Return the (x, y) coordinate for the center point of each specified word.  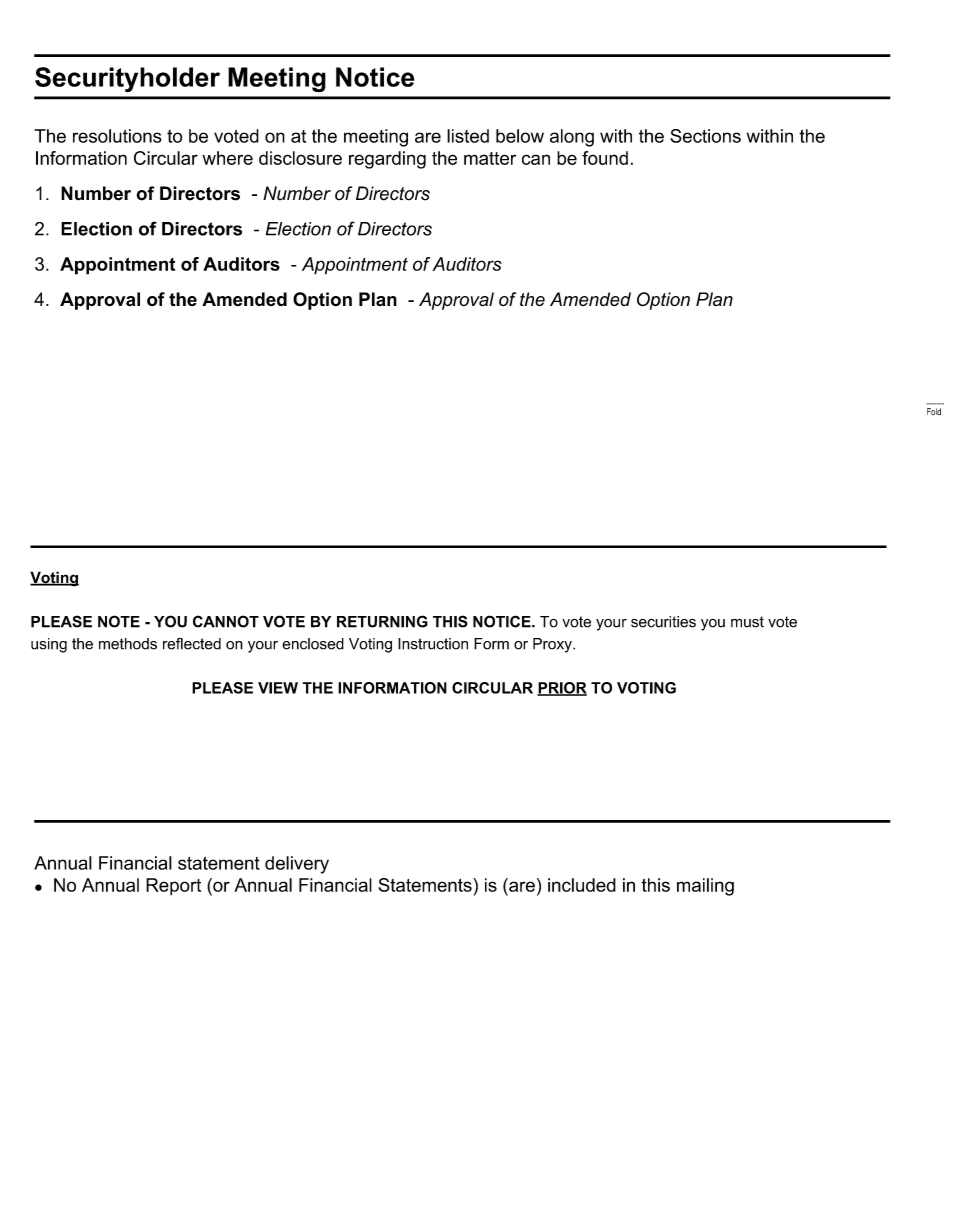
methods (128, 644)
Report (173, 887)
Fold (934, 411)
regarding (387, 160)
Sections (705, 136)
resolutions (117, 136)
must (747, 622)
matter (490, 158)
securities (663, 622)
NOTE (119, 621)
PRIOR (562, 689)
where (227, 158)
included (582, 885)
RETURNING (382, 621)
